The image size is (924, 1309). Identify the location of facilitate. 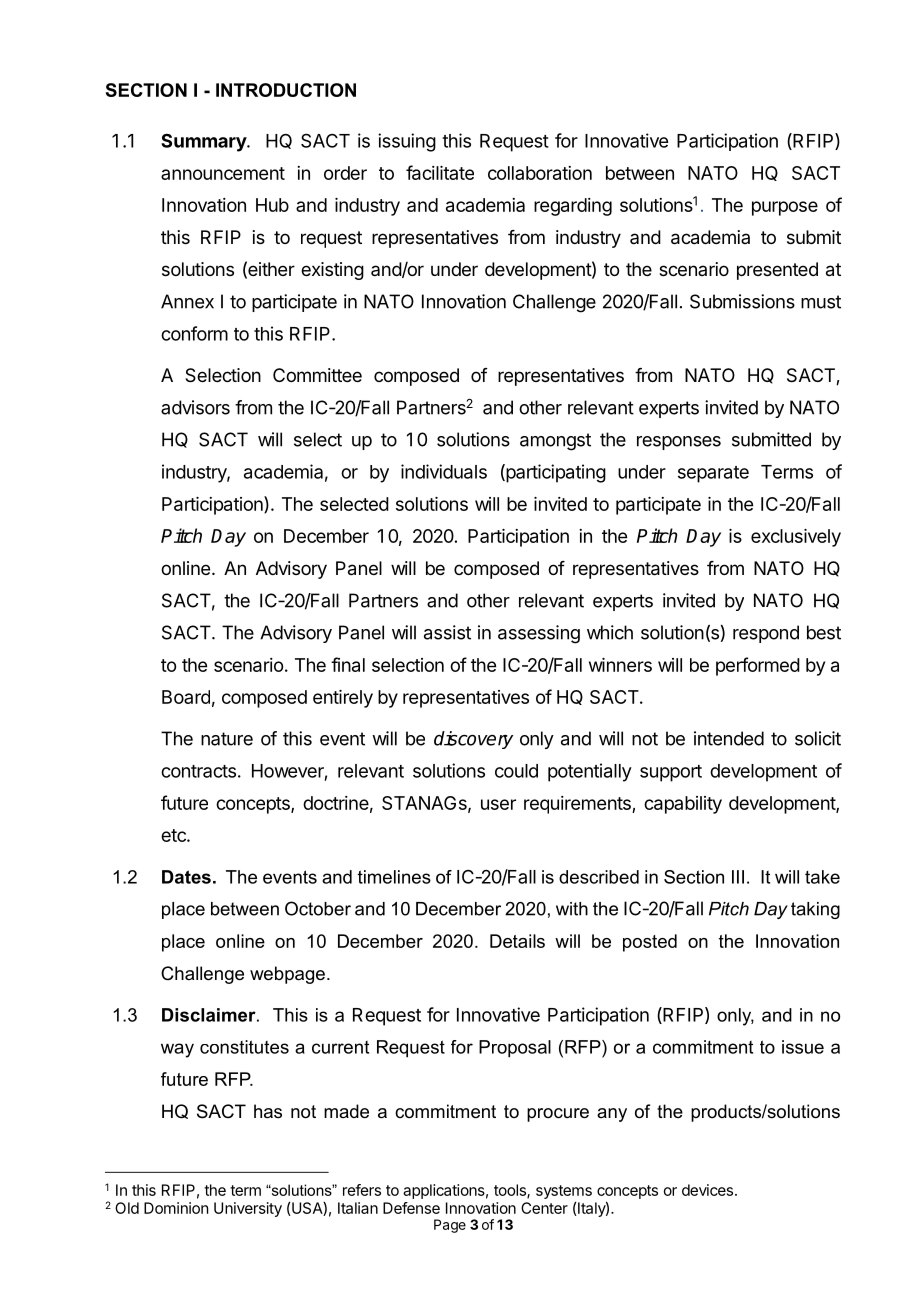
(440, 172).
